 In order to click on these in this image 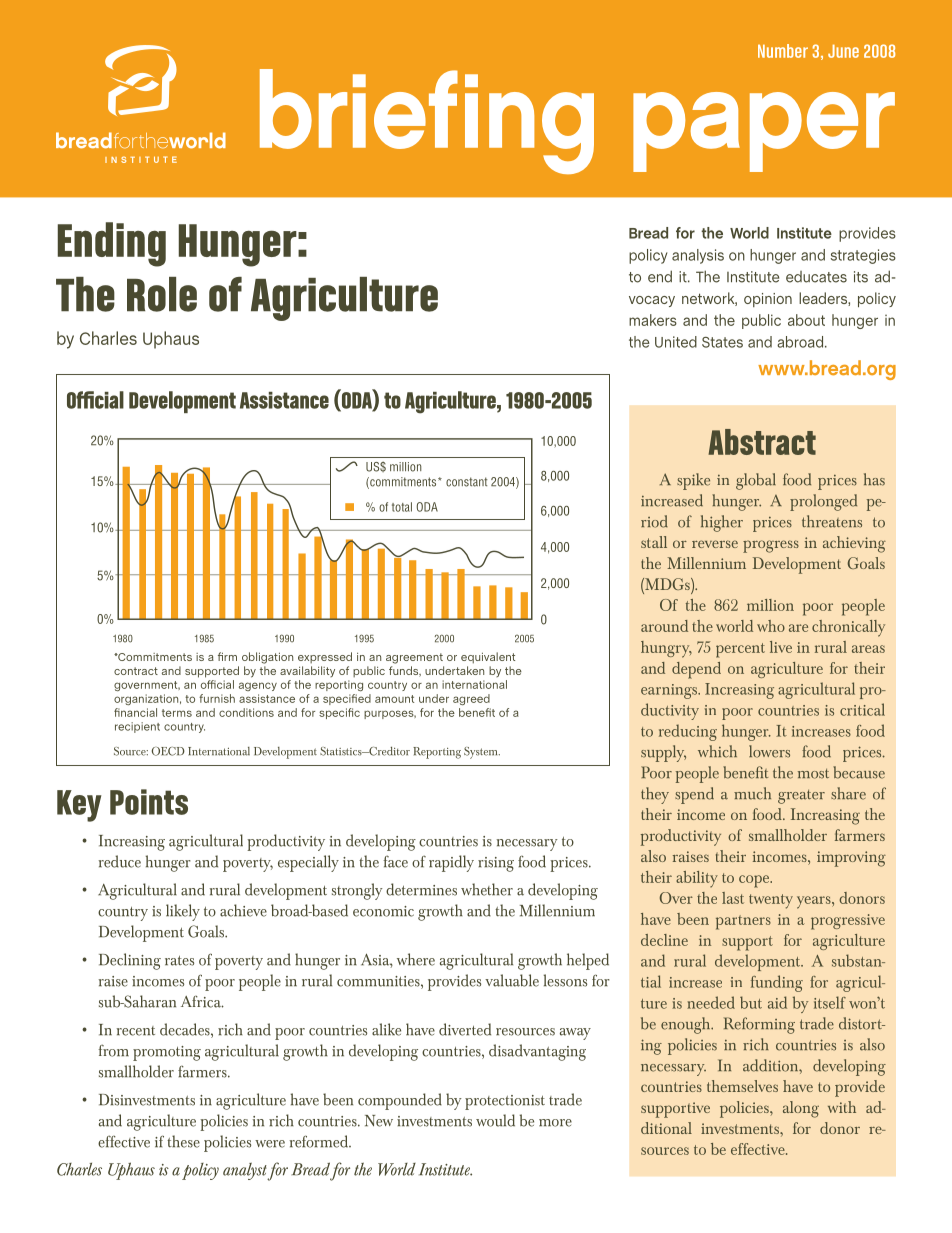, I will do `click(183, 1141)`.
